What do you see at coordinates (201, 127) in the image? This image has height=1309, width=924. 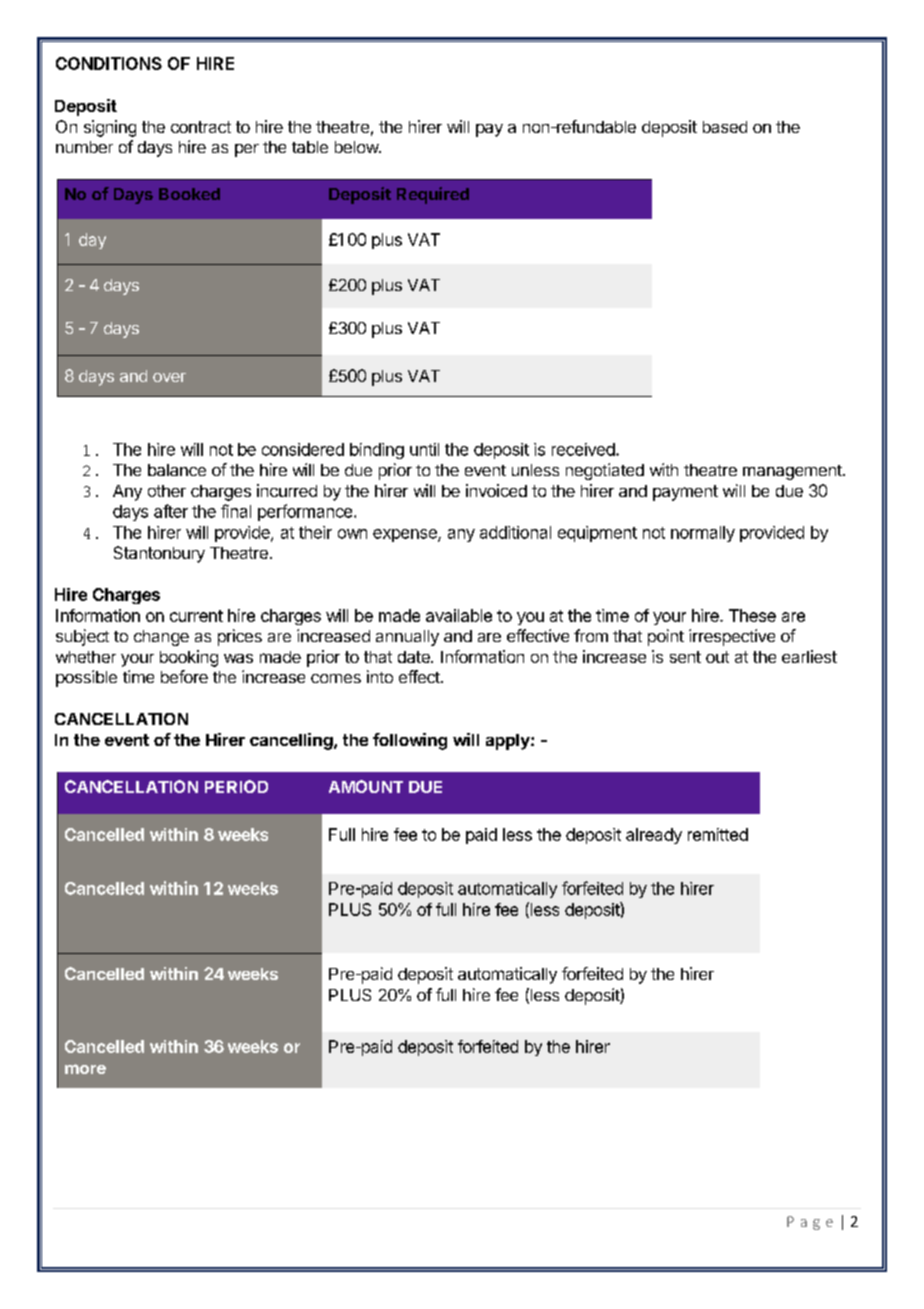 I see `contract` at bounding box center [201, 127].
